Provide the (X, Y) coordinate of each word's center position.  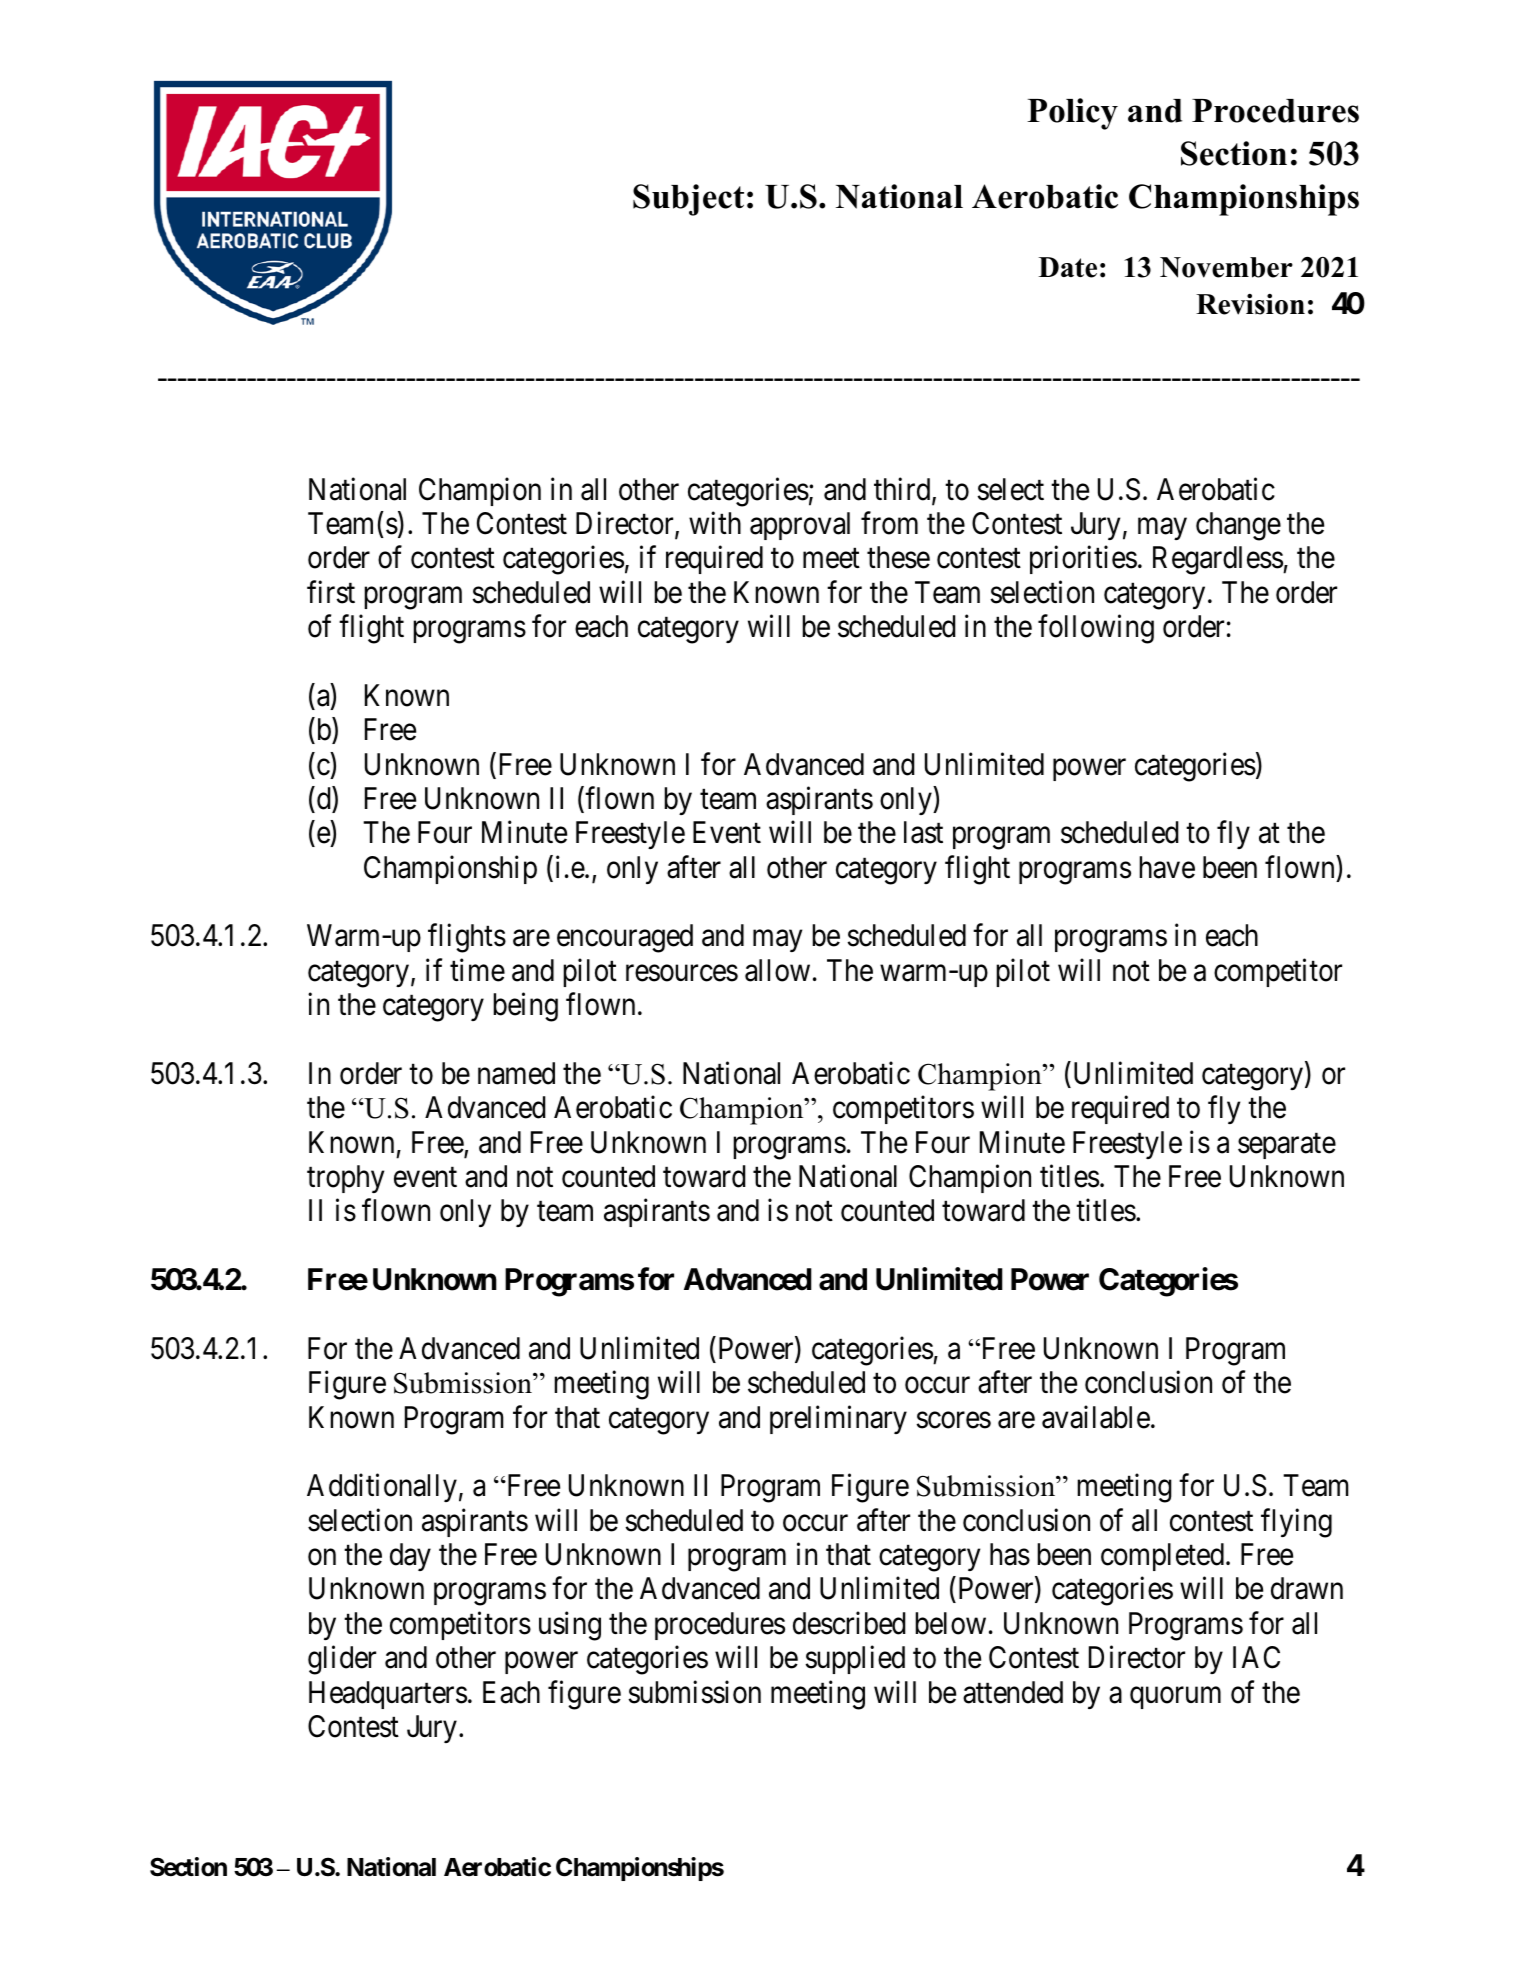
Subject (688, 200)
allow (777, 970)
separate (1287, 1146)
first (331, 592)
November (1226, 267)
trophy (345, 1179)
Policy (1072, 114)
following (1096, 629)
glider (342, 1660)
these (898, 557)
